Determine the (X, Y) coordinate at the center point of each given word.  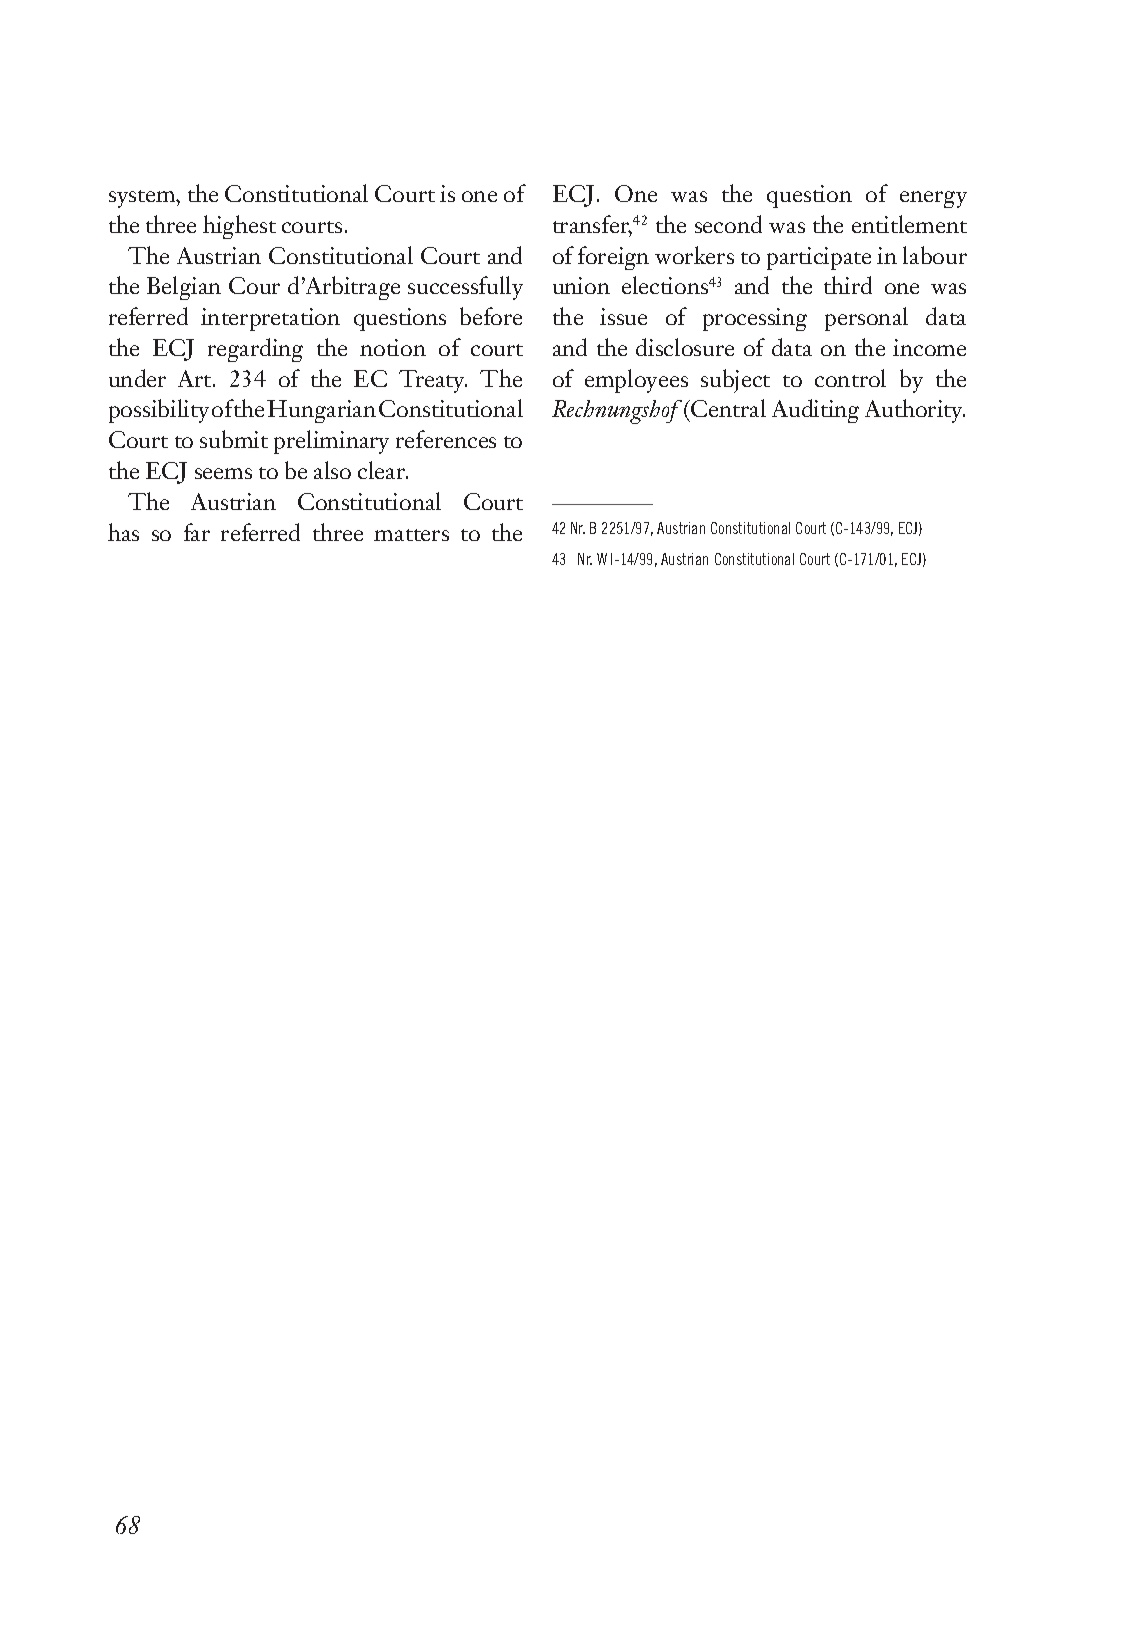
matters (411, 535)
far (197, 532)
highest (239, 227)
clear (383, 470)
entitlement (909, 224)
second (728, 224)
